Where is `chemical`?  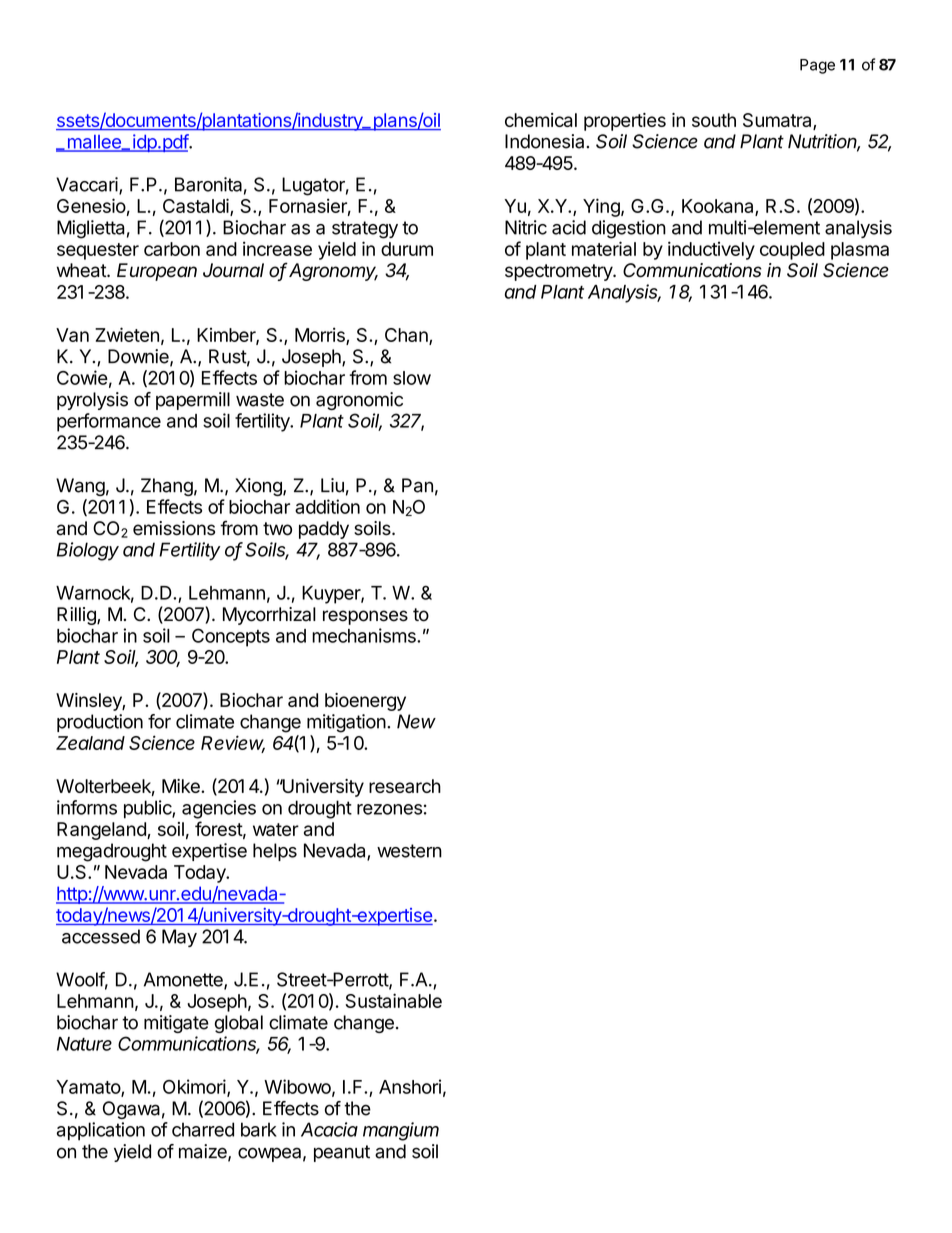 chemical is located at coordinates (541, 120).
